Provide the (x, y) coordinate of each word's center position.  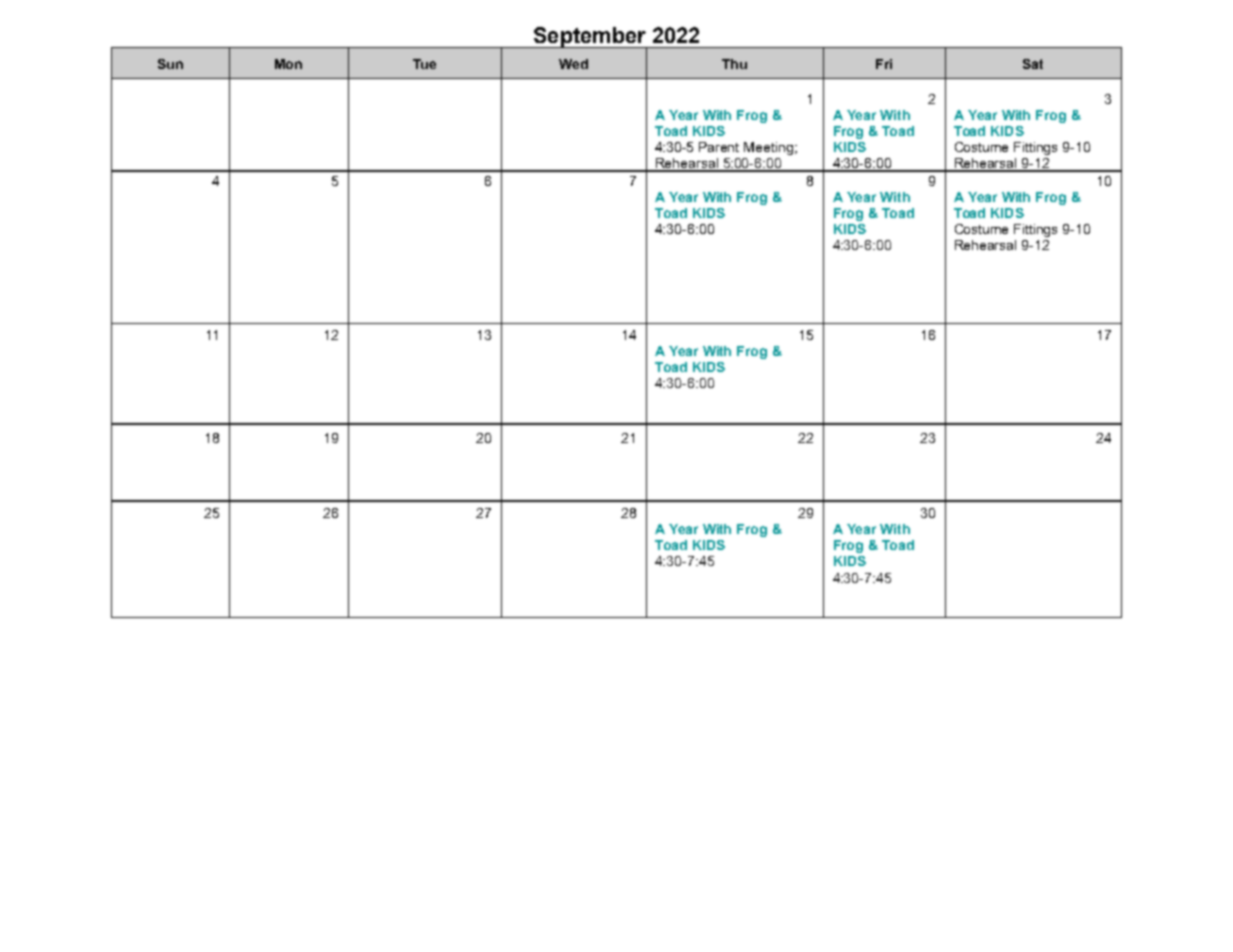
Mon (288, 64)
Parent (719, 147)
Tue (424, 64)
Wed (573, 64)
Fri (884, 64)
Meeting (768, 148)
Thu (734, 64)
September (589, 38)
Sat (1033, 64)
